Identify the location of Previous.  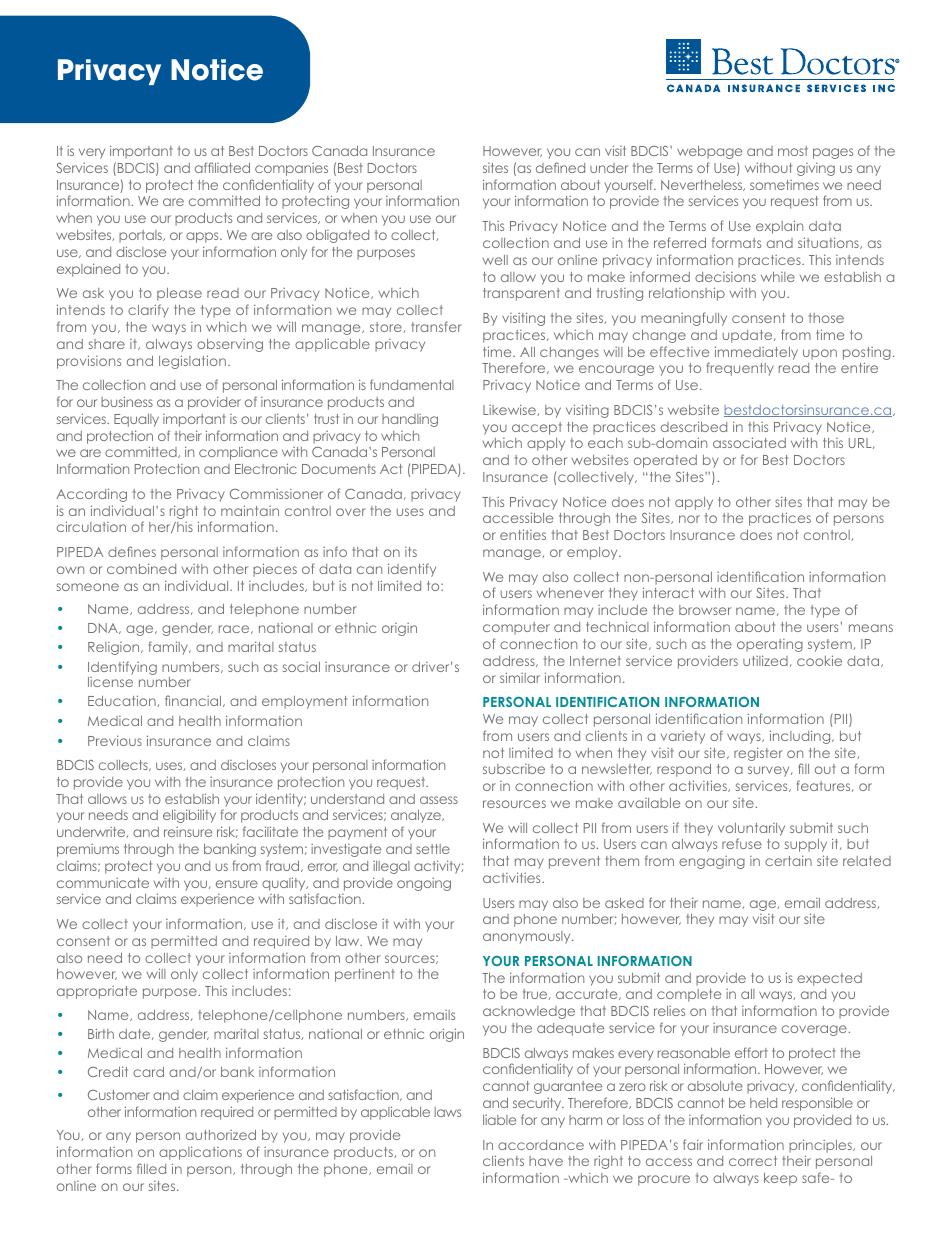
(115, 740).
